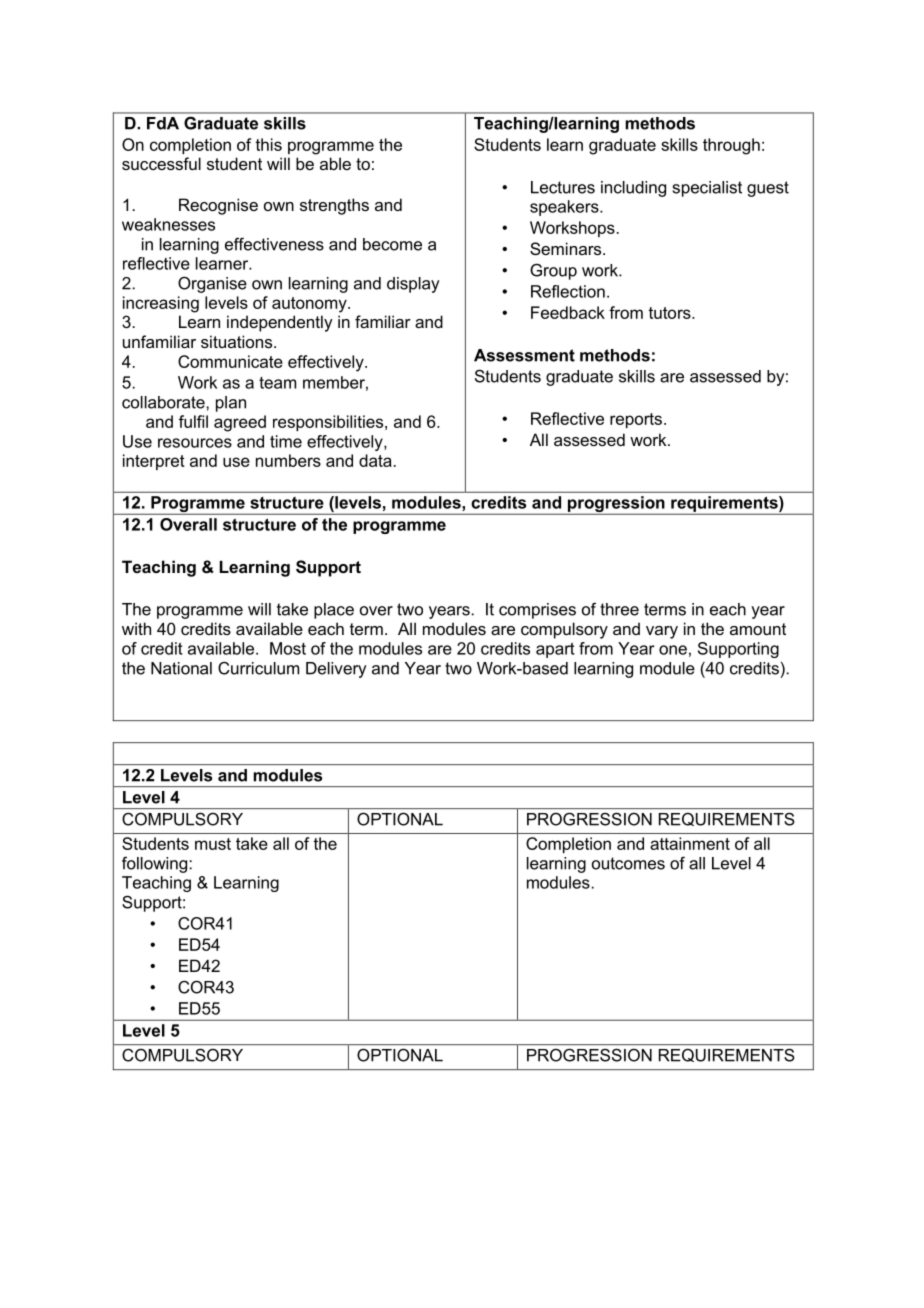  Describe the element at coordinates (524, 355) in the page. I see `Assessment` at that location.
